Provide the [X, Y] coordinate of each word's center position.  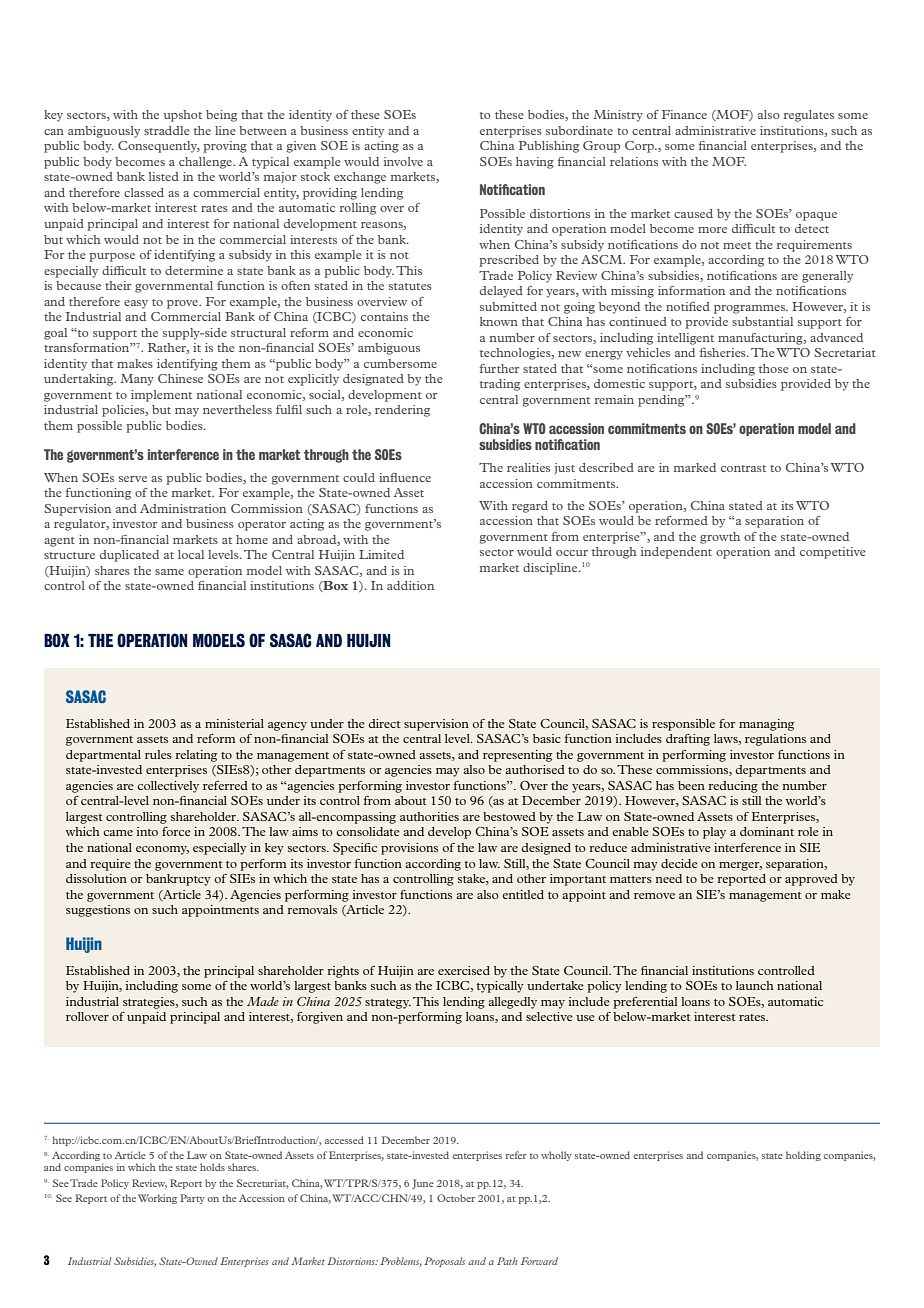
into [147, 831]
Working [157, 1199]
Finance [684, 114]
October [456, 1198]
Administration [183, 508]
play [714, 833]
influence [405, 477]
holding [803, 1156]
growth [720, 538]
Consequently [159, 147]
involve [403, 161]
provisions [409, 849]
